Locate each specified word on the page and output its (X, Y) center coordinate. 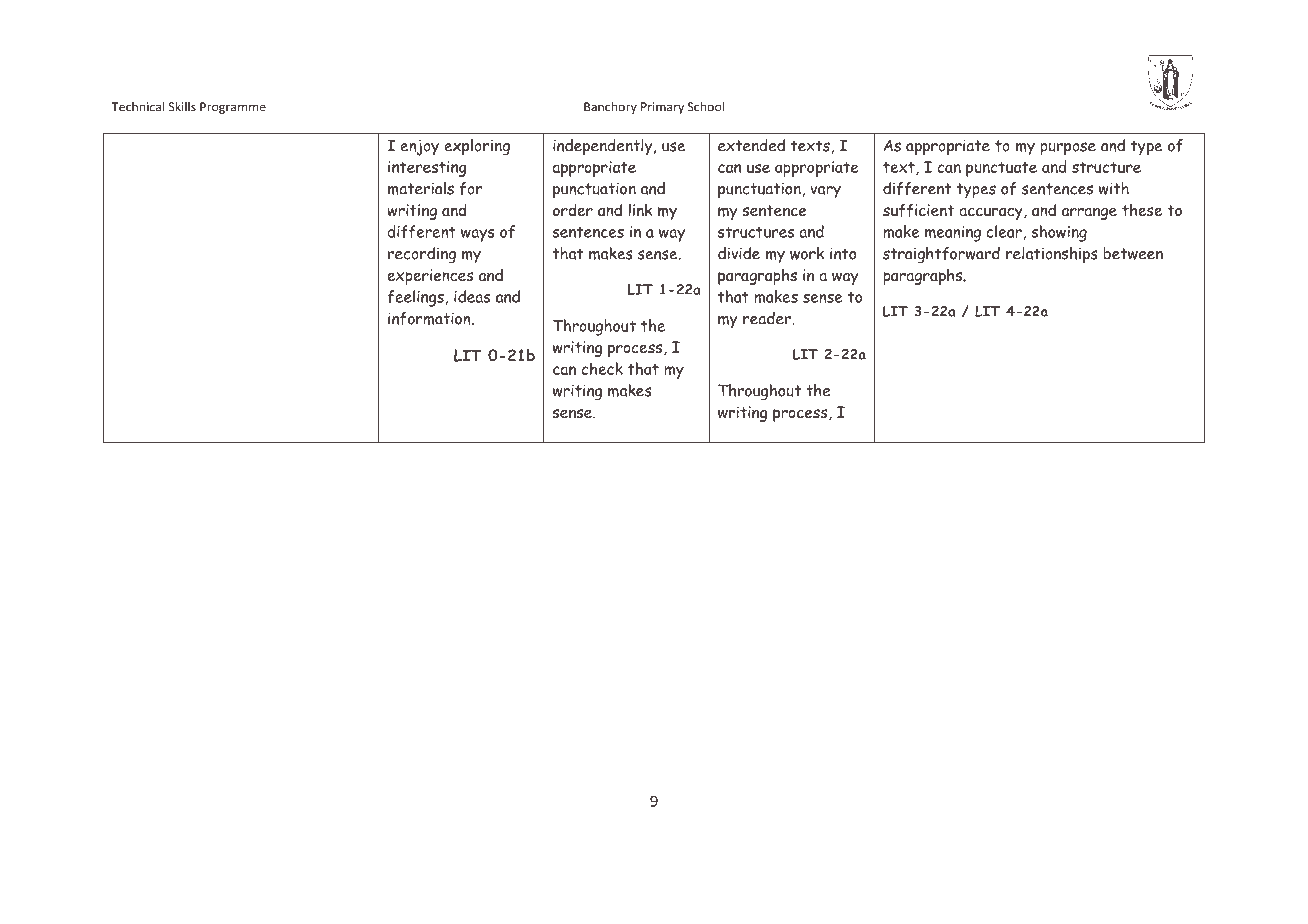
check (602, 368)
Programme (233, 108)
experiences (430, 277)
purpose (1068, 149)
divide (739, 253)
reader (768, 318)
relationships (1052, 255)
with (1114, 188)
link (640, 209)
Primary (662, 108)
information (430, 318)
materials (421, 188)
